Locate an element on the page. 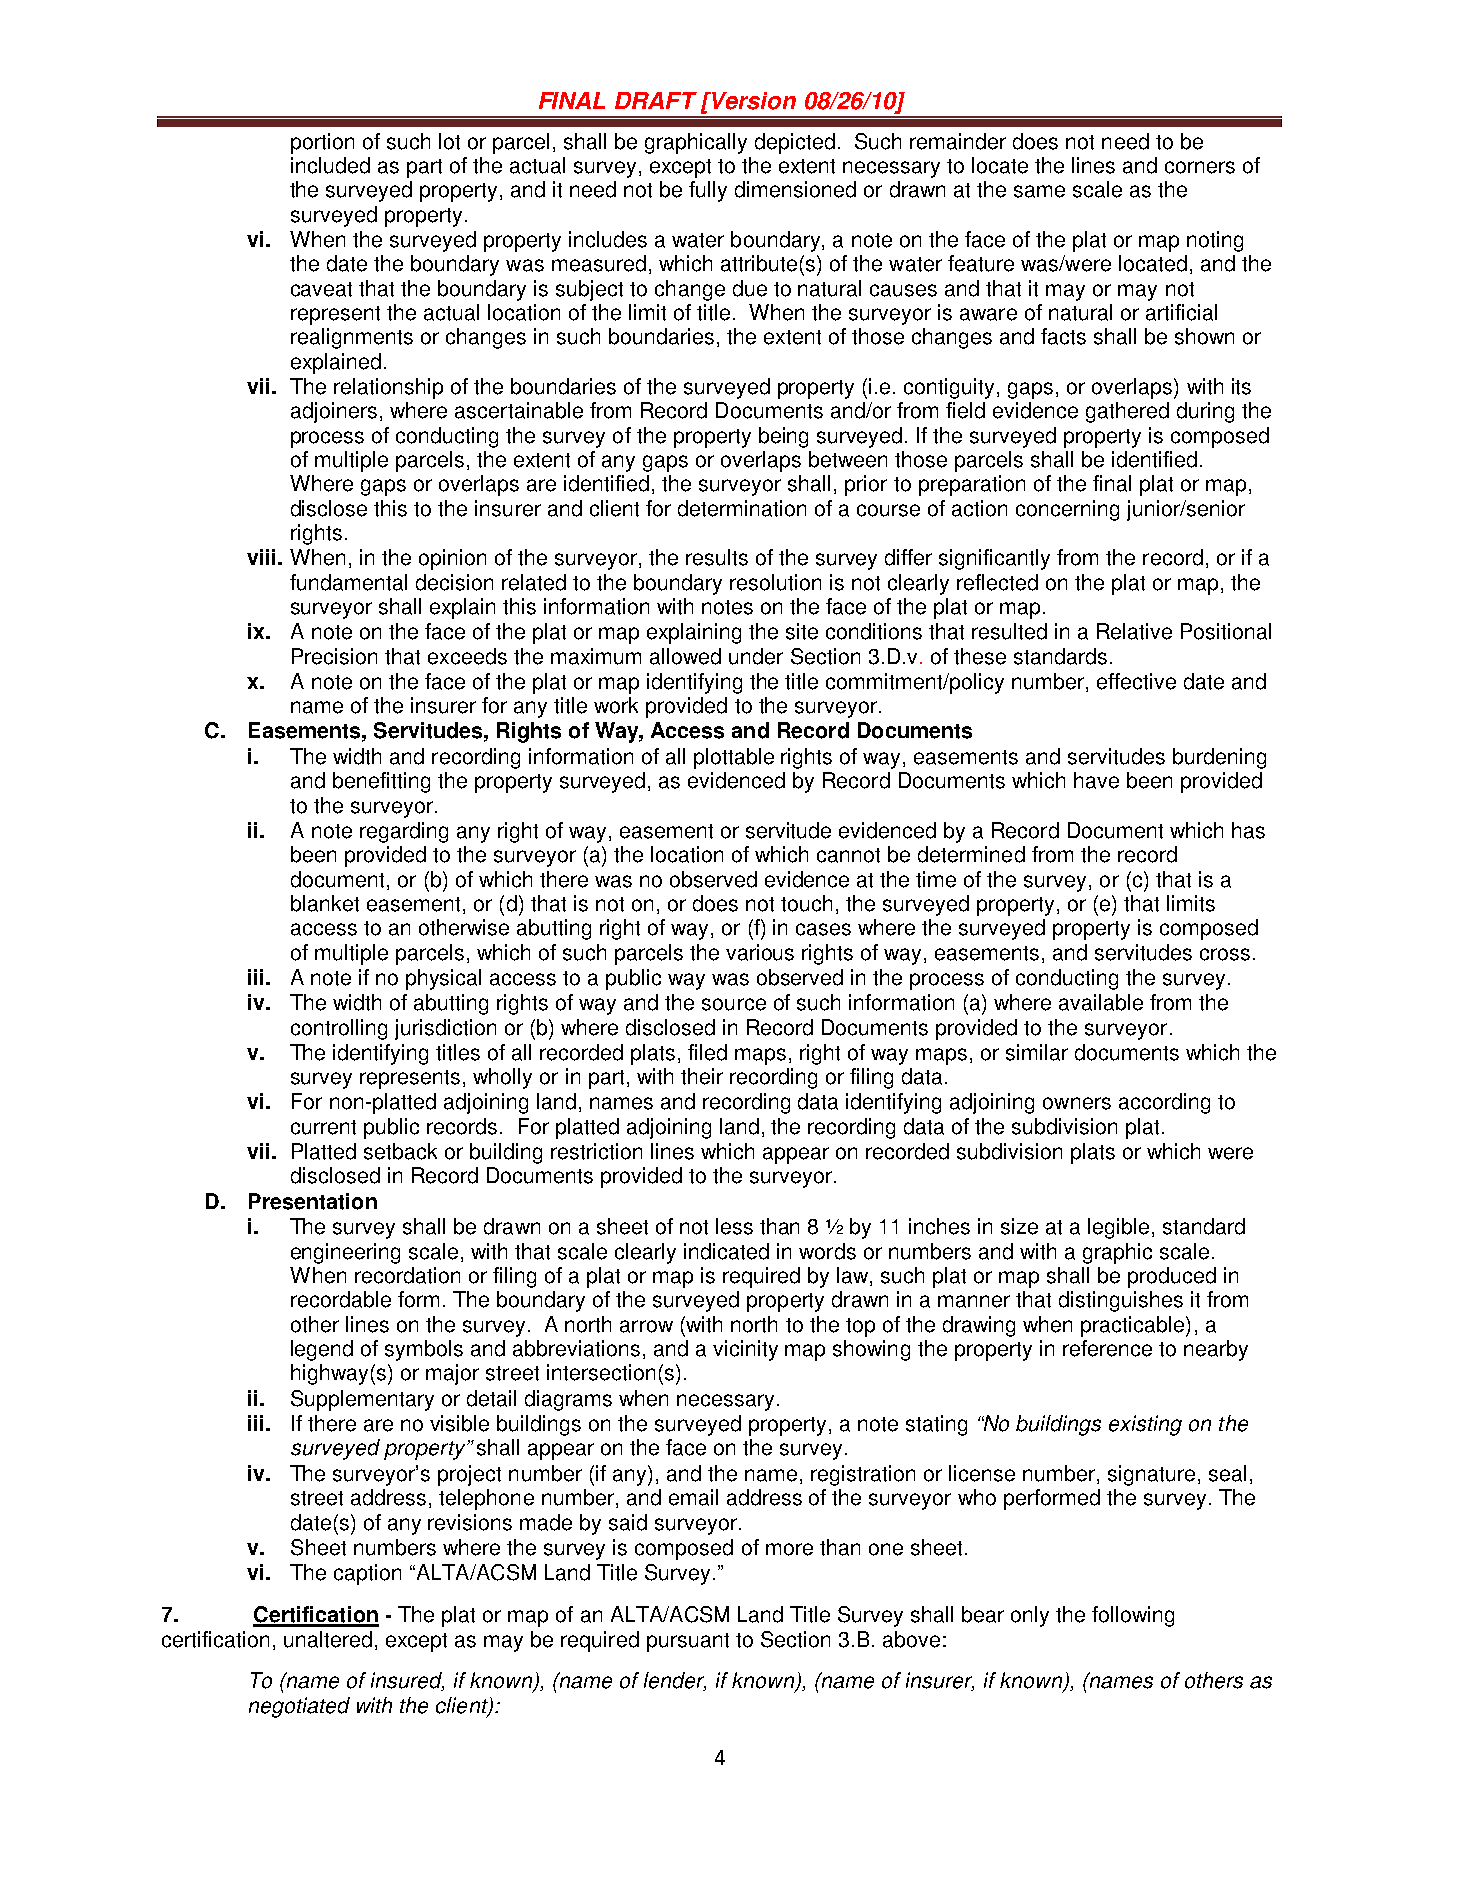  fundamental is located at coordinates (348, 582).
